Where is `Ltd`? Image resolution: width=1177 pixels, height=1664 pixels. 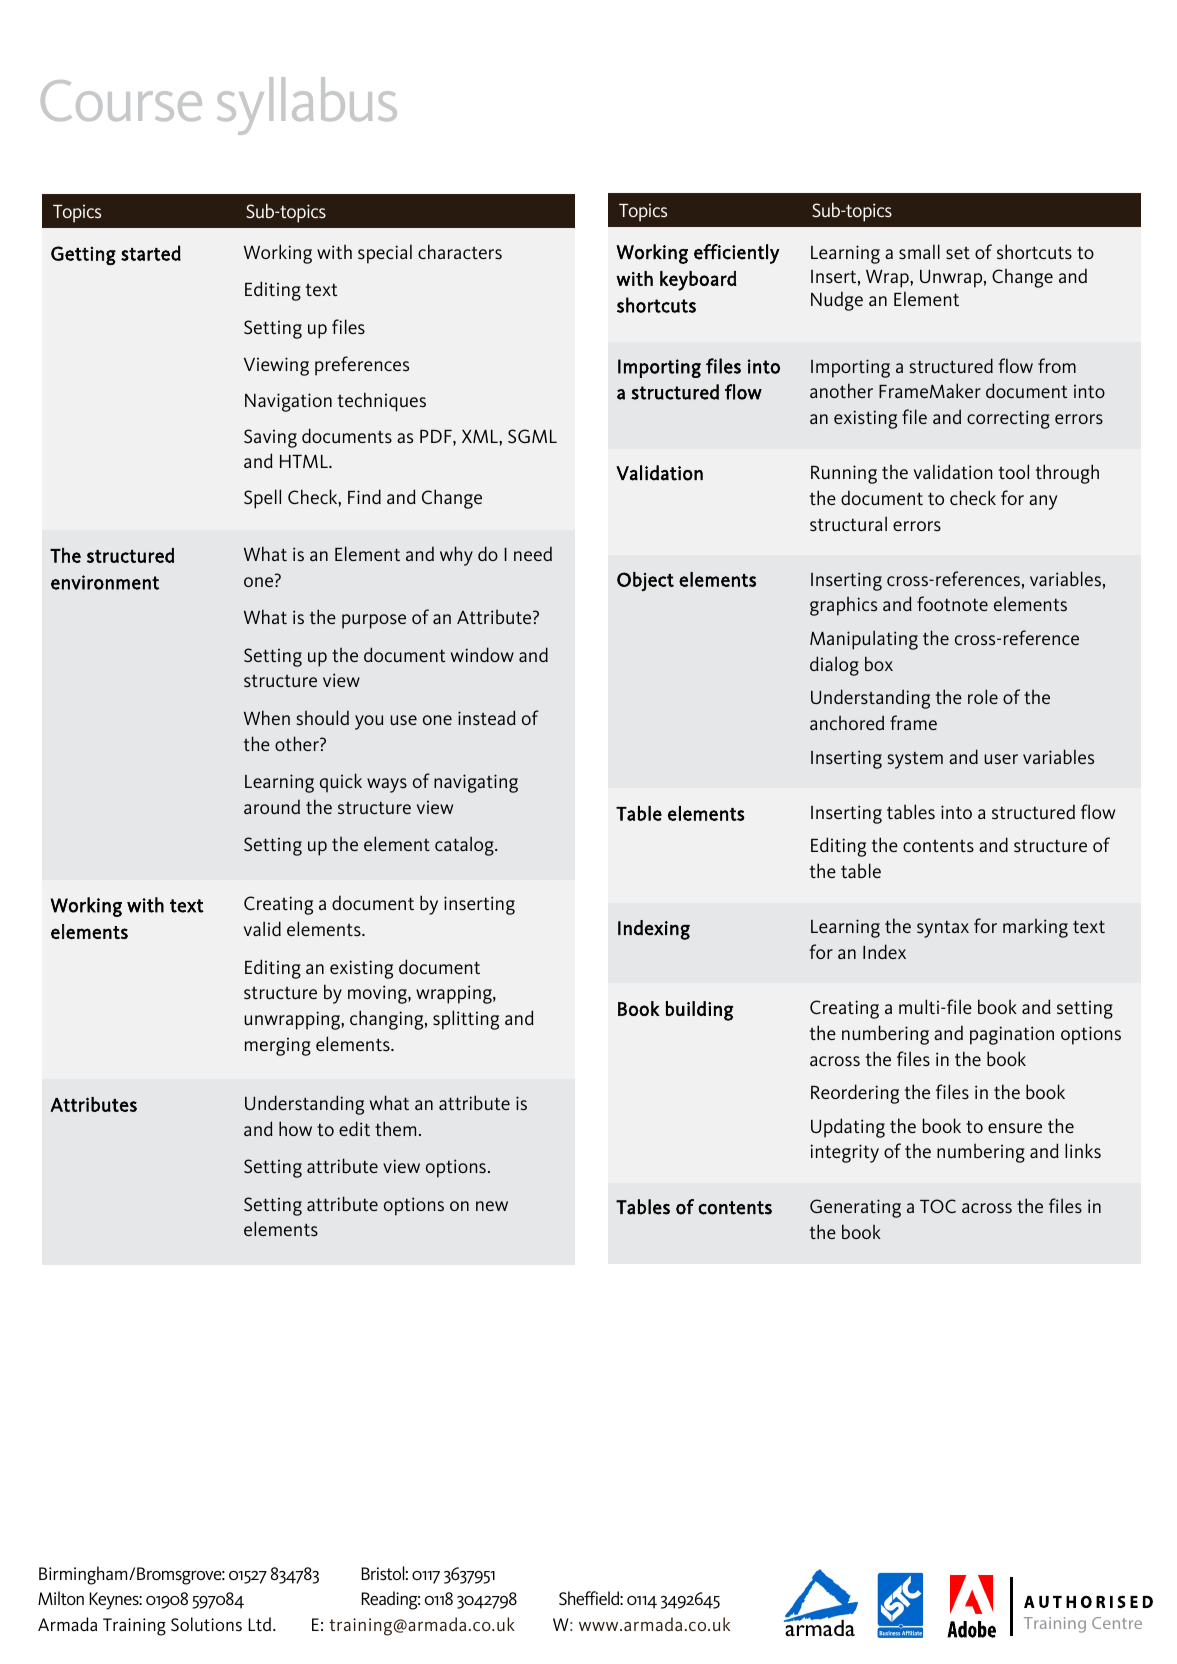 Ltd is located at coordinates (261, 1624).
